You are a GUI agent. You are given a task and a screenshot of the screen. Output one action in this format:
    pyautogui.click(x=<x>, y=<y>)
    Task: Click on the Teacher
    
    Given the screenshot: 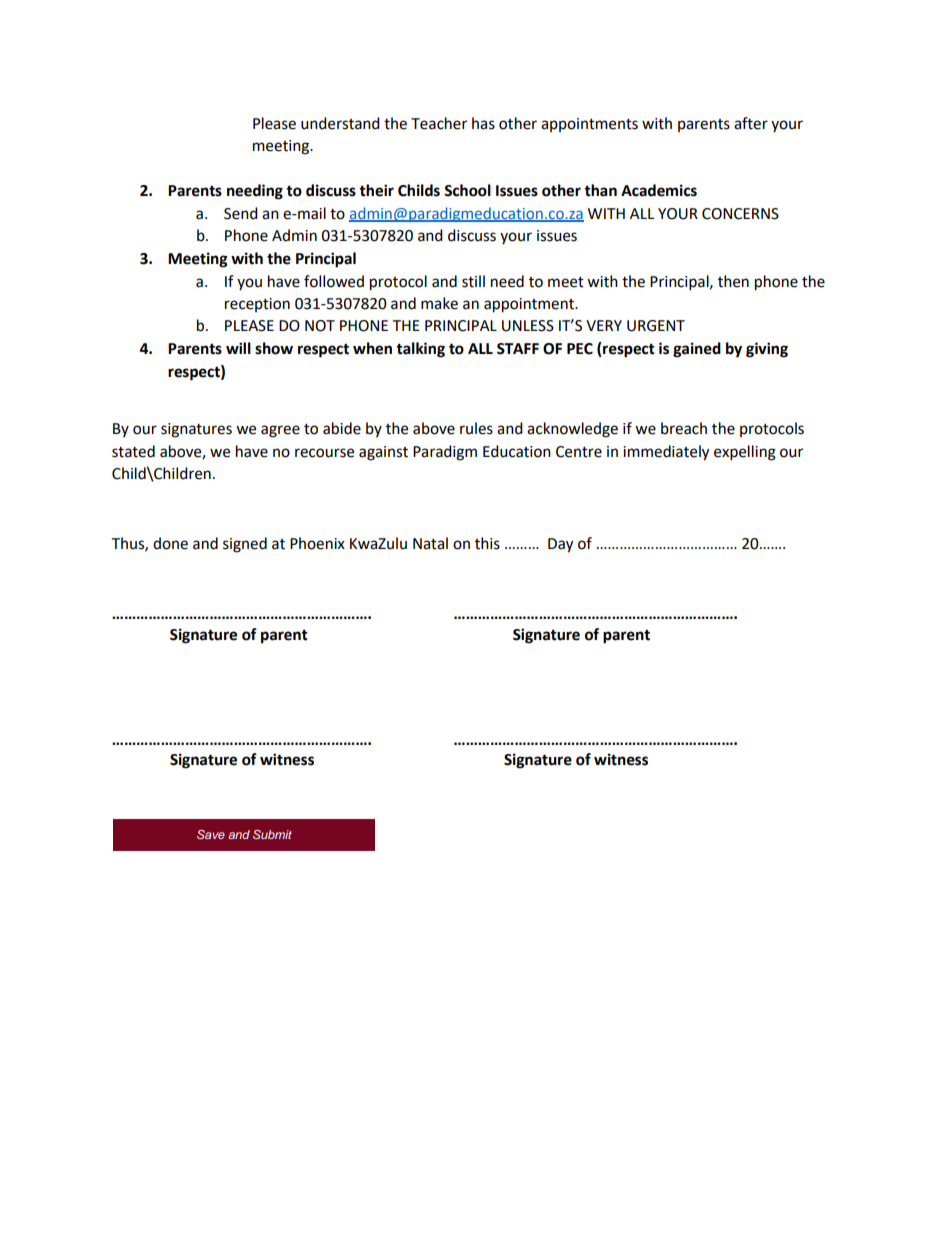 What is the action you would take?
    pyautogui.click(x=439, y=123)
